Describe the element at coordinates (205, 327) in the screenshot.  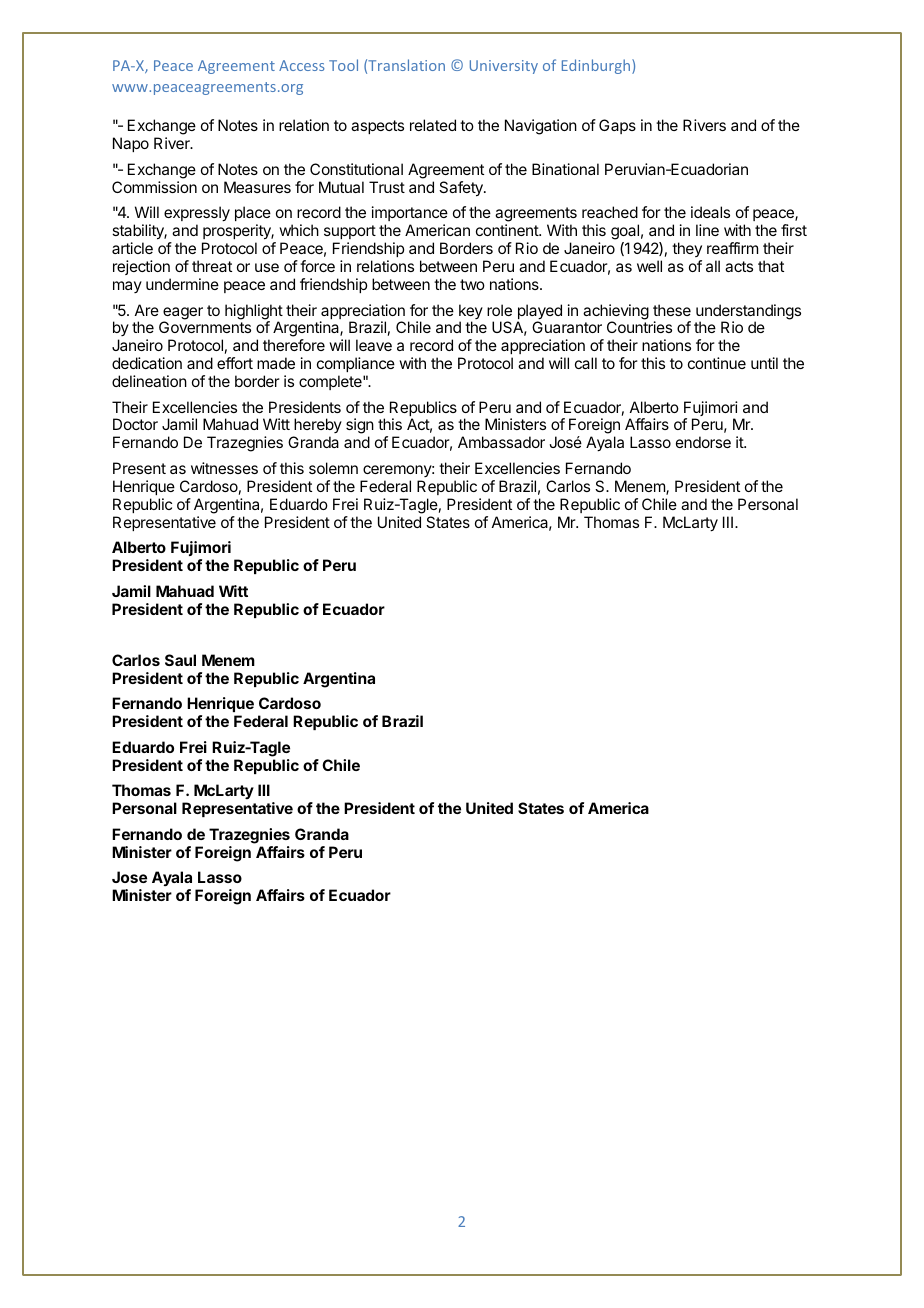
I see `Governments` at that location.
